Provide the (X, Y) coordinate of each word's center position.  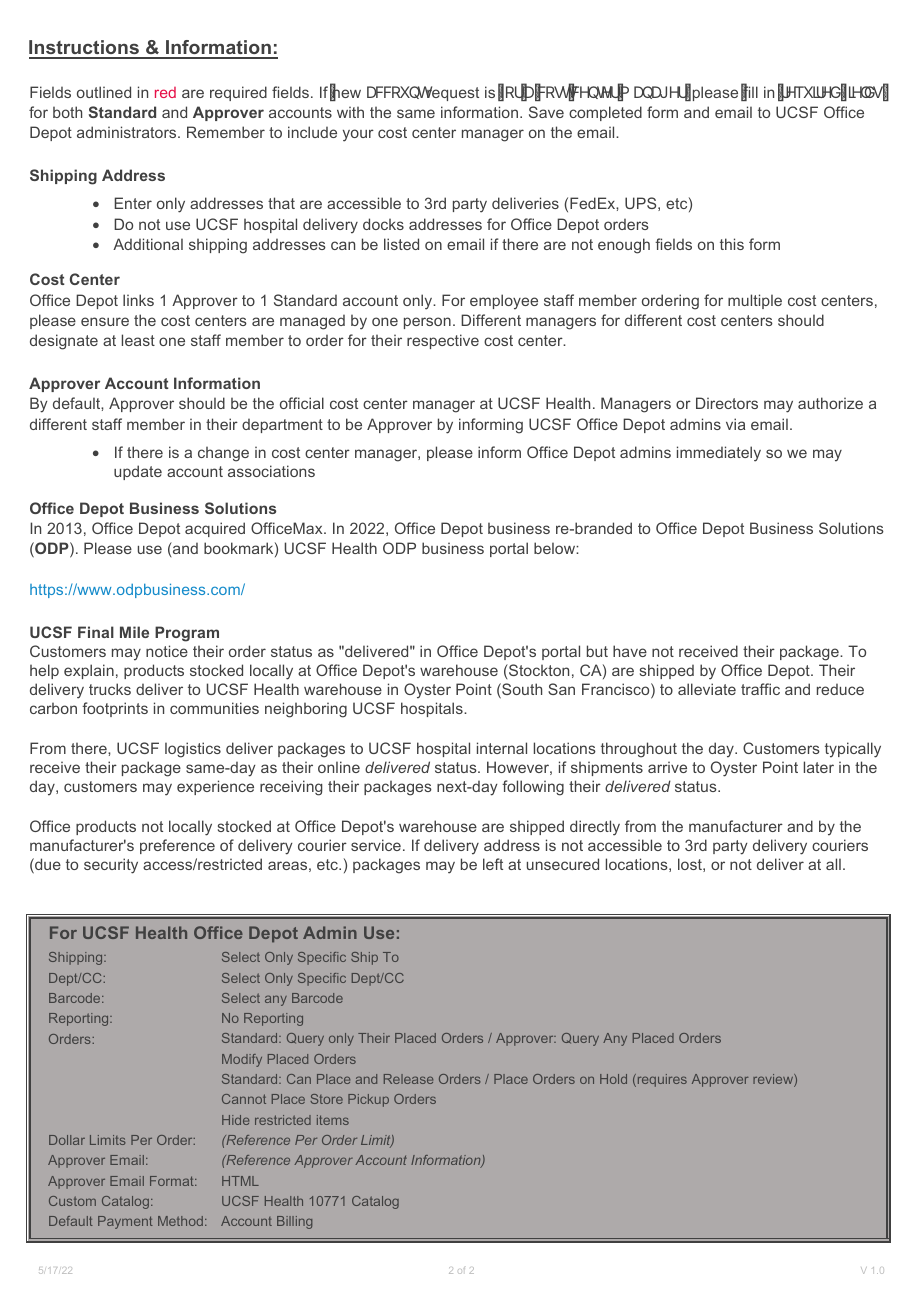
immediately (719, 454)
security (111, 866)
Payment (125, 1222)
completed (605, 113)
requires (661, 1080)
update (138, 472)
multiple (755, 301)
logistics (193, 750)
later (819, 767)
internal (502, 748)
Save (546, 112)
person (427, 323)
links (138, 300)
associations (271, 471)
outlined (104, 92)
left (493, 864)
